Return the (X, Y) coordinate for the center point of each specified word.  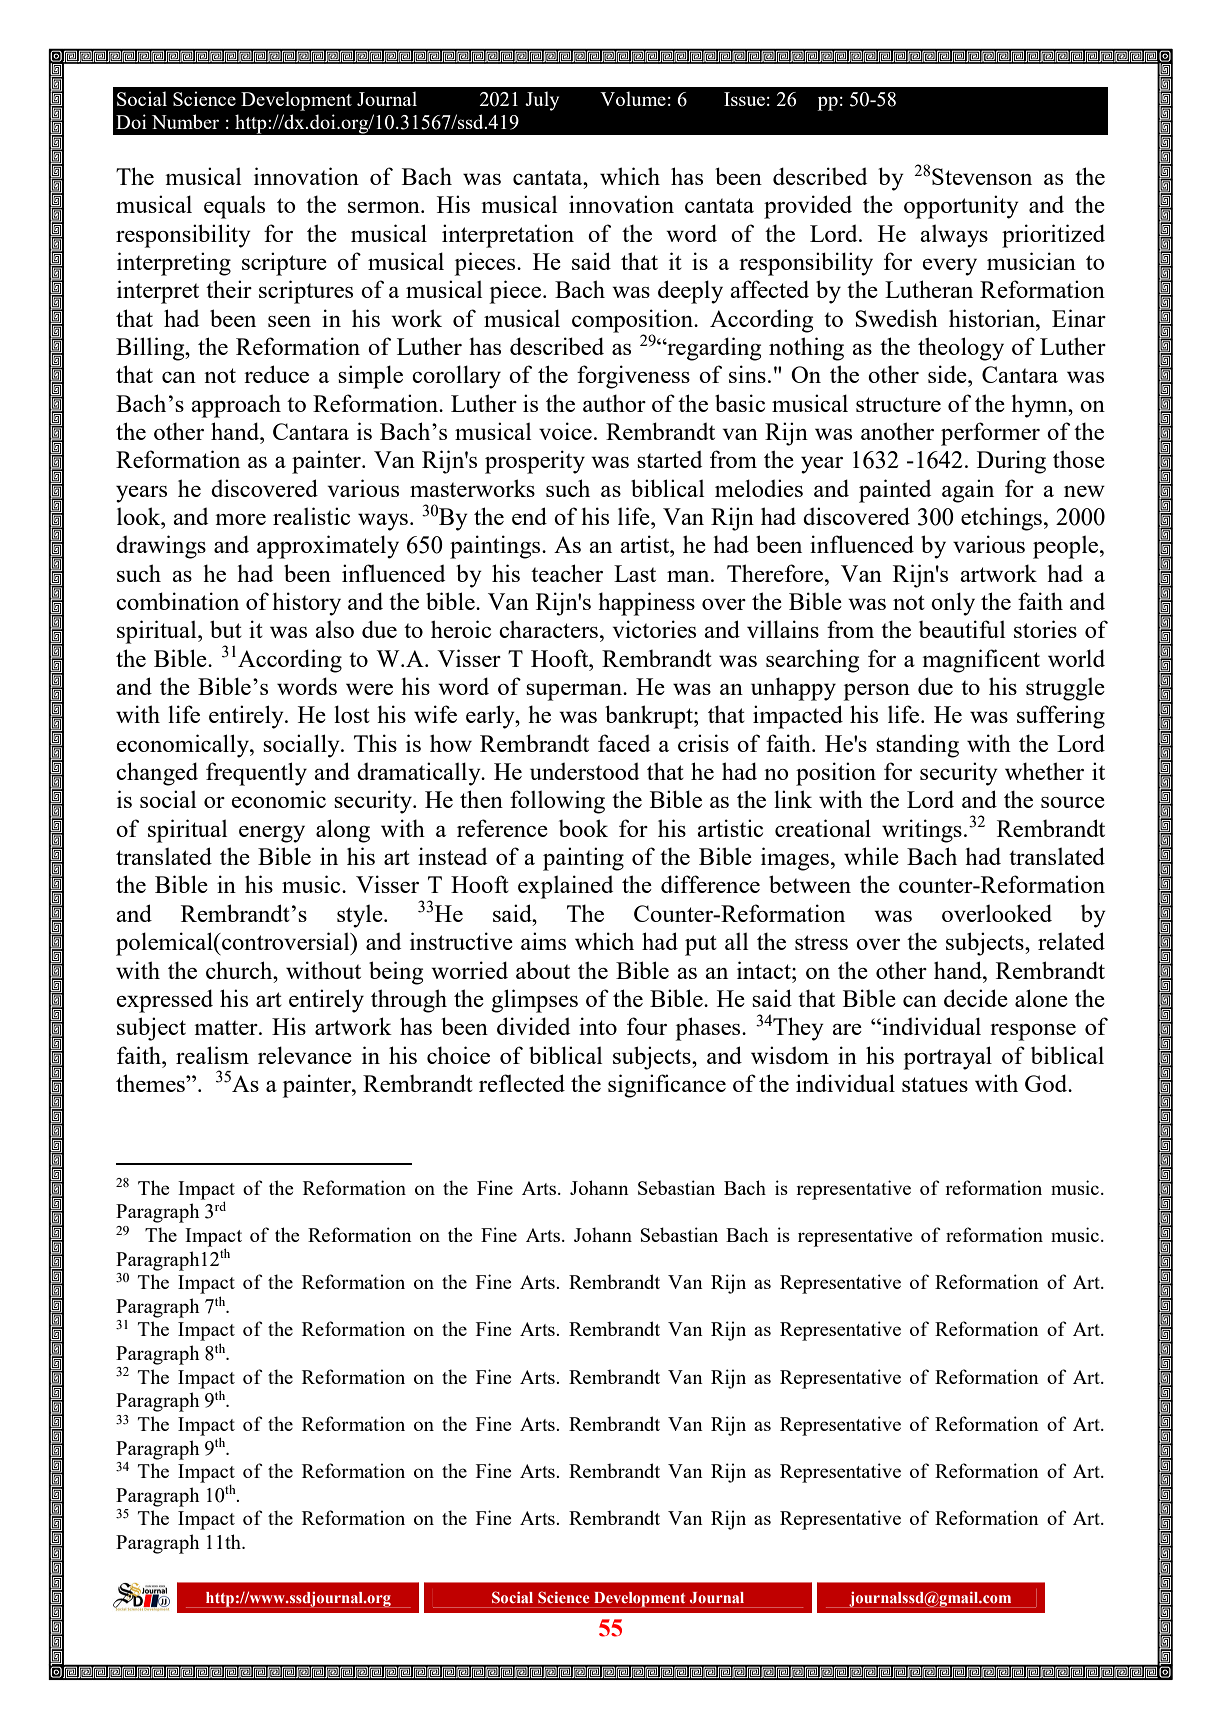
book (583, 828)
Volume (633, 98)
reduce (276, 374)
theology (961, 349)
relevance (305, 1055)
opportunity (961, 207)
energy (272, 834)
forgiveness (633, 377)
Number (185, 121)
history (306, 604)
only (953, 604)
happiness (646, 604)
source (1073, 802)
